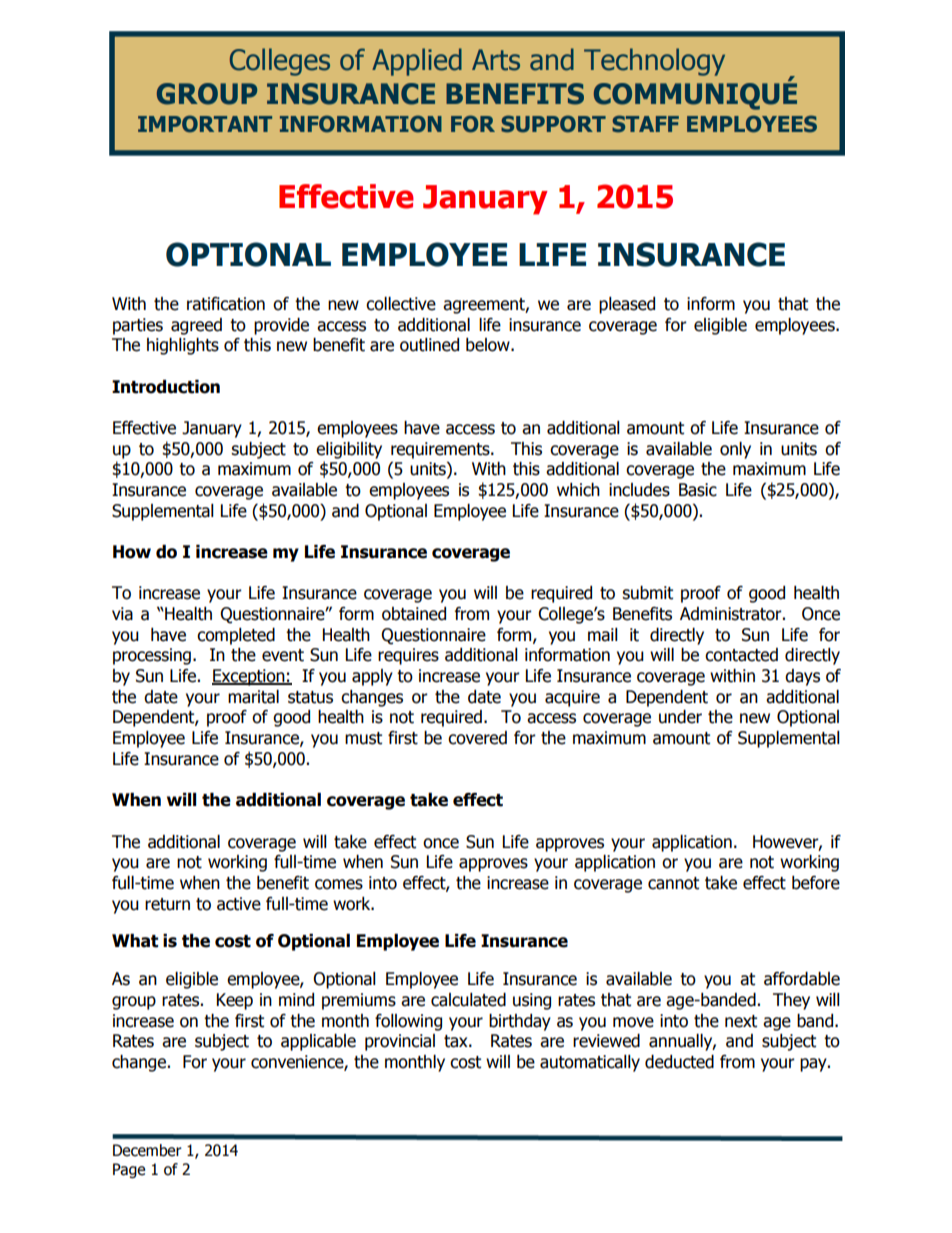 The width and height of the screenshot is (952, 1233). I want to click on deducted, so click(679, 1062).
